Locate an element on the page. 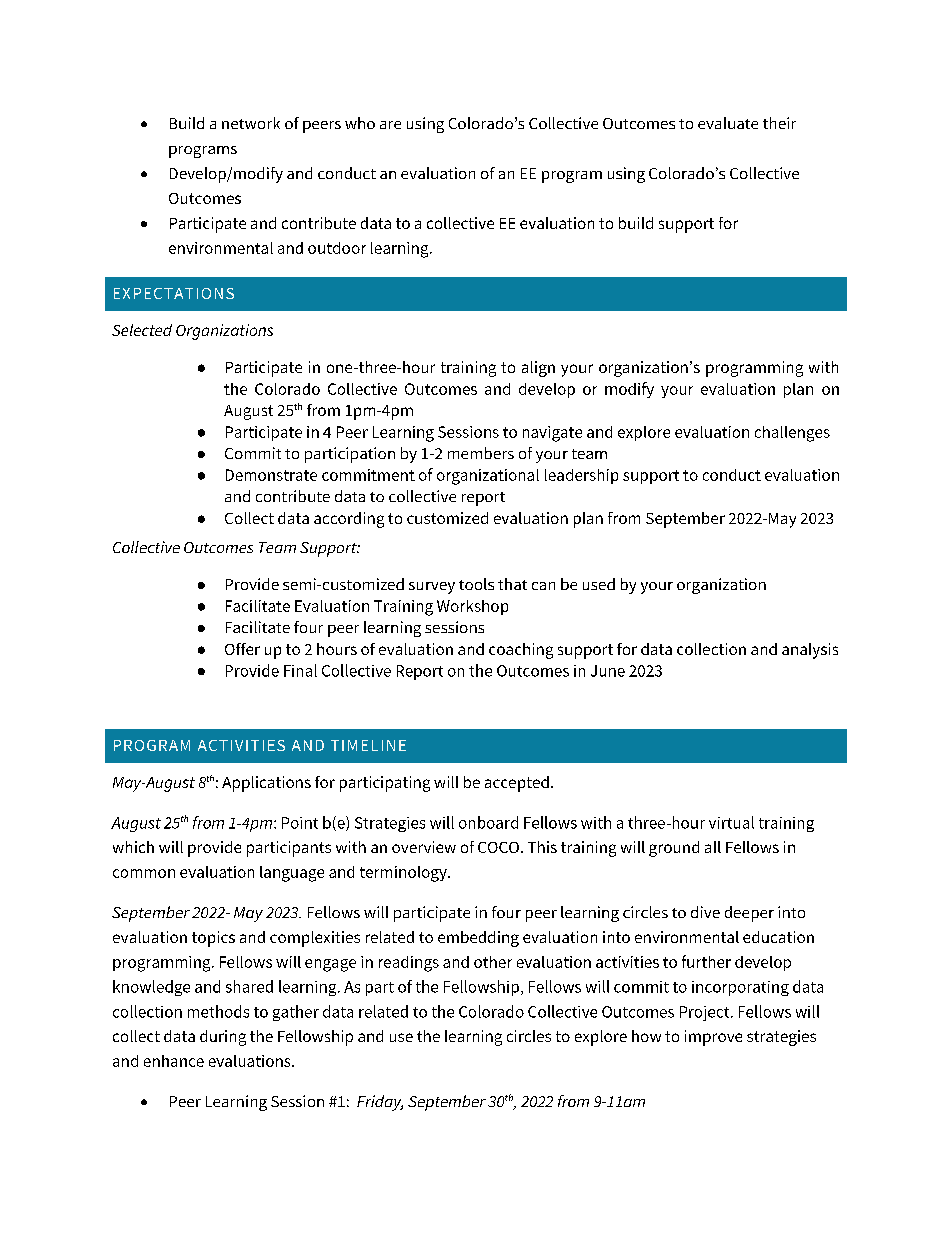 This document has height=1233, width=952. virtual is located at coordinates (731, 822).
